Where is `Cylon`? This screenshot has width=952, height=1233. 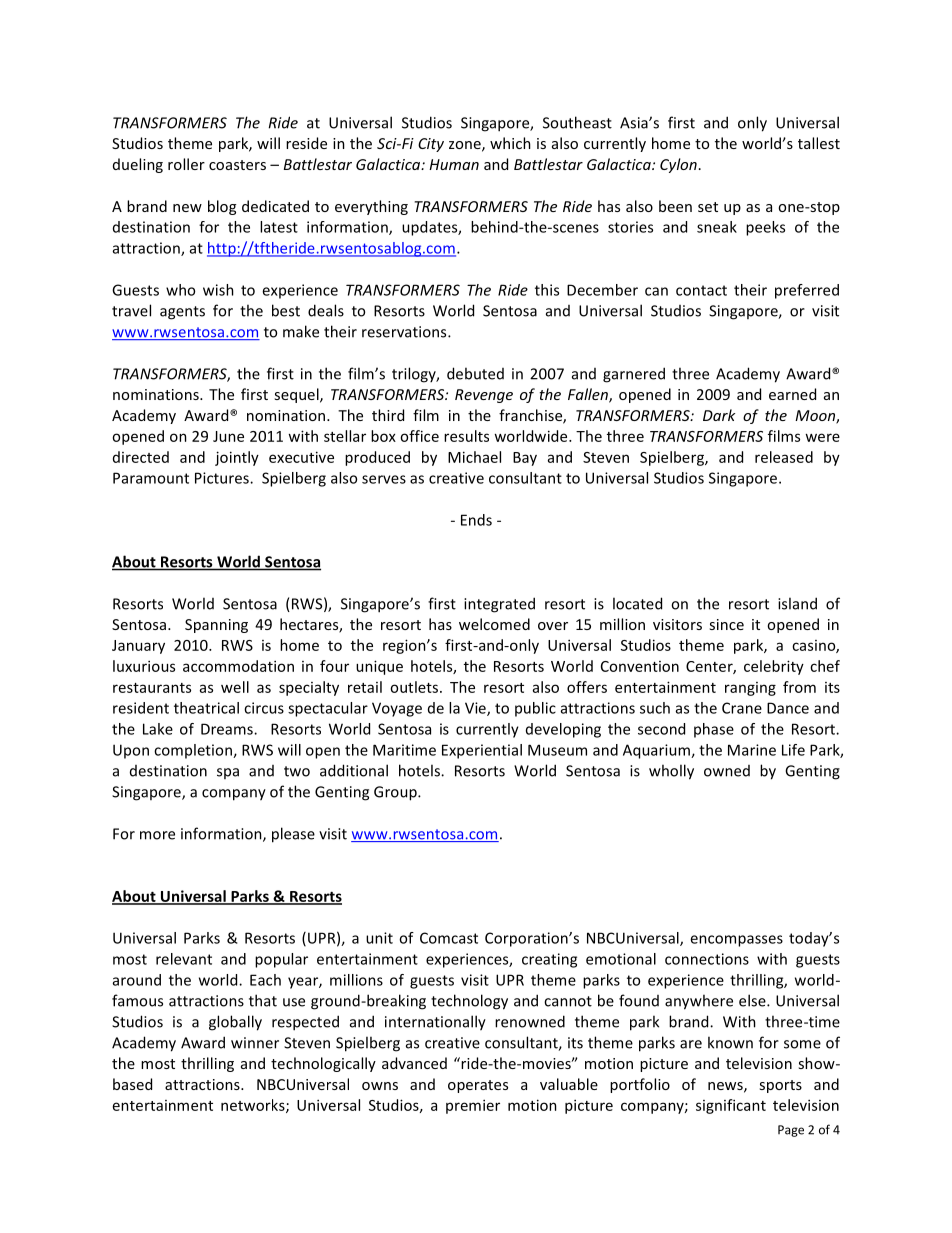 Cylon is located at coordinates (678, 165).
